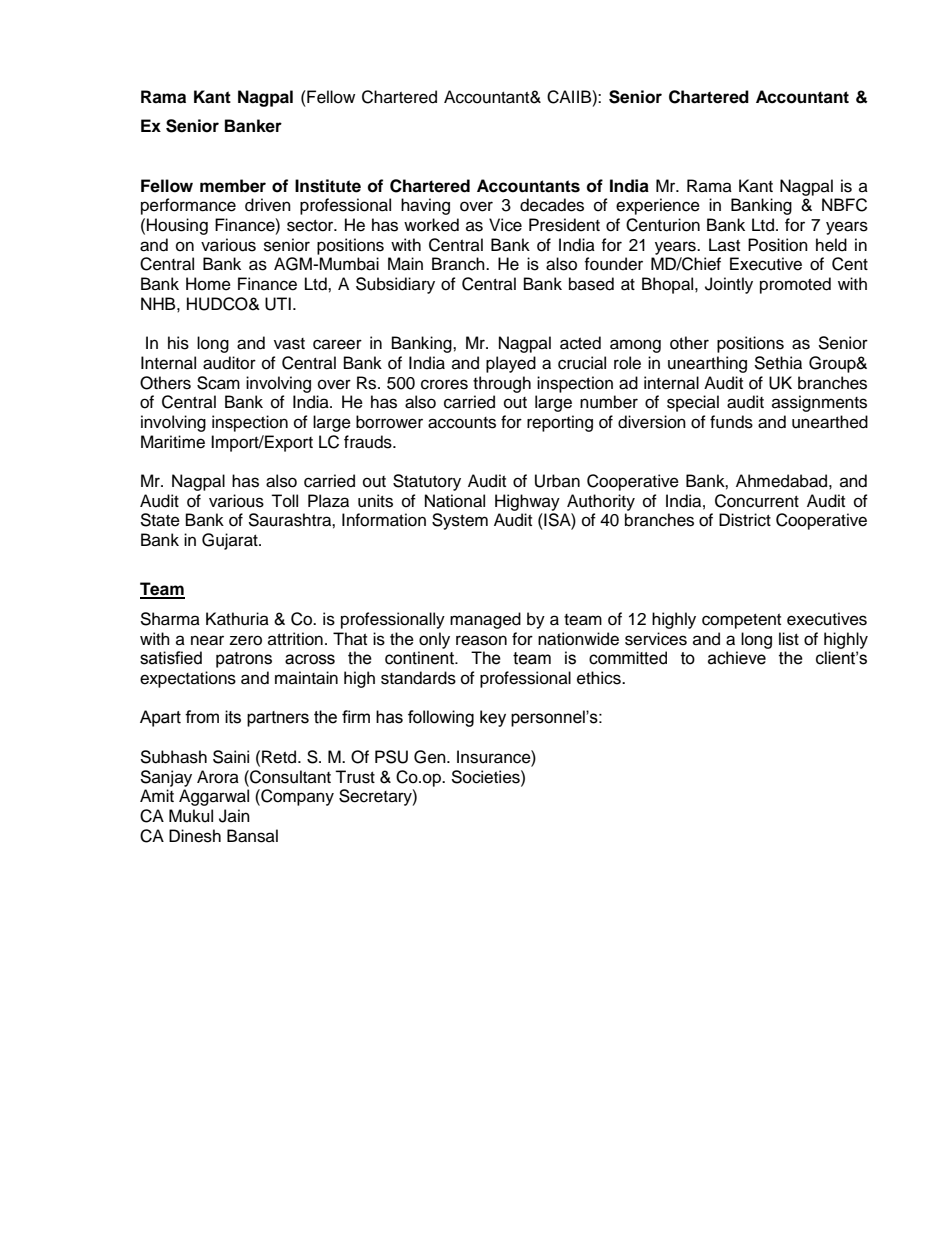  Describe the element at coordinates (600, 678) in the screenshot. I see `ethics` at that location.
